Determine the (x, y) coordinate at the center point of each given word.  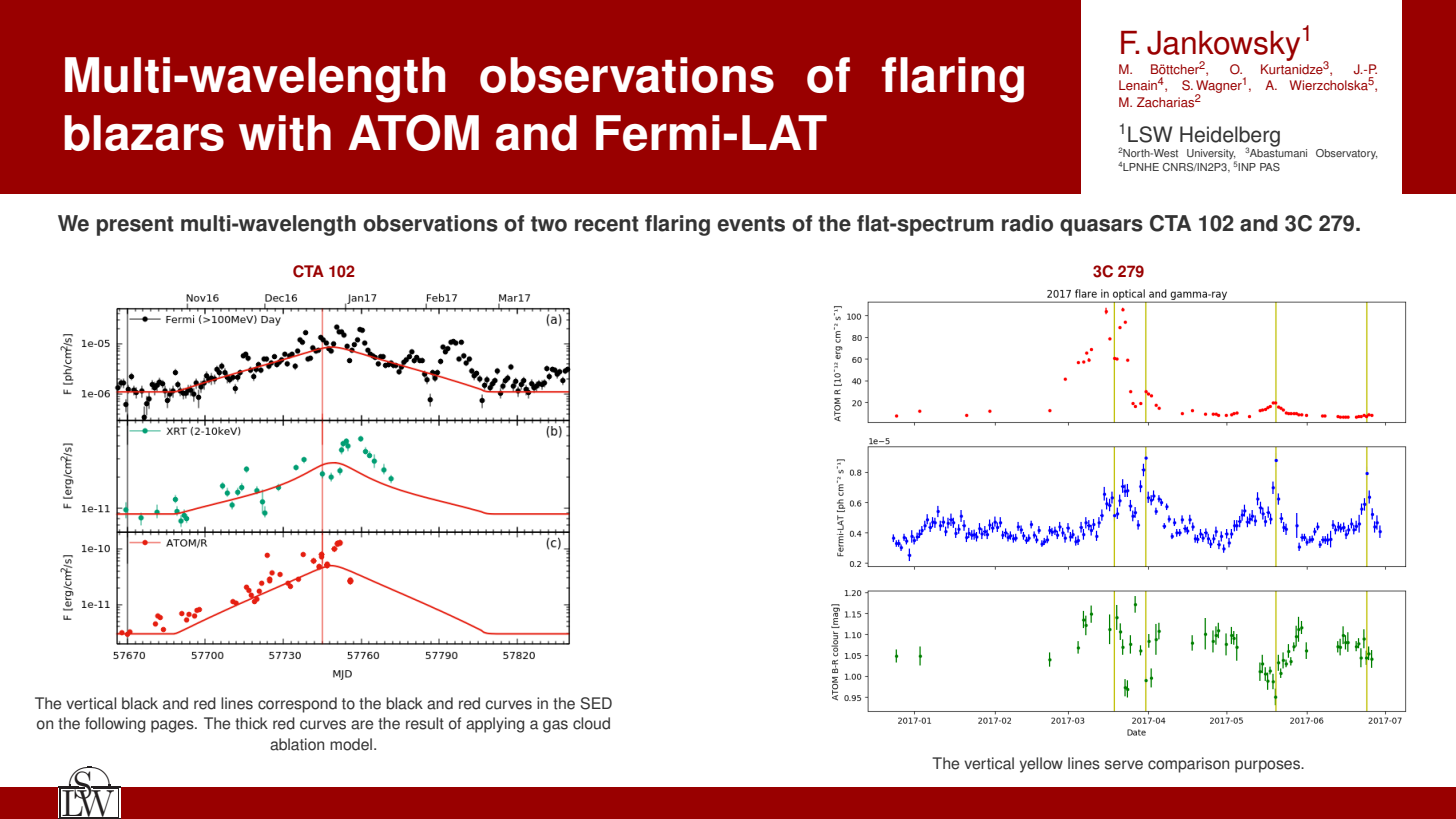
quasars (1101, 227)
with (285, 133)
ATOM (413, 132)
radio (1027, 223)
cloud (591, 723)
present (135, 226)
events (751, 224)
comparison (1188, 765)
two (549, 224)
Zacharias (1165, 102)
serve (1124, 765)
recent (607, 224)
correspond (297, 705)
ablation (297, 744)
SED (596, 703)
